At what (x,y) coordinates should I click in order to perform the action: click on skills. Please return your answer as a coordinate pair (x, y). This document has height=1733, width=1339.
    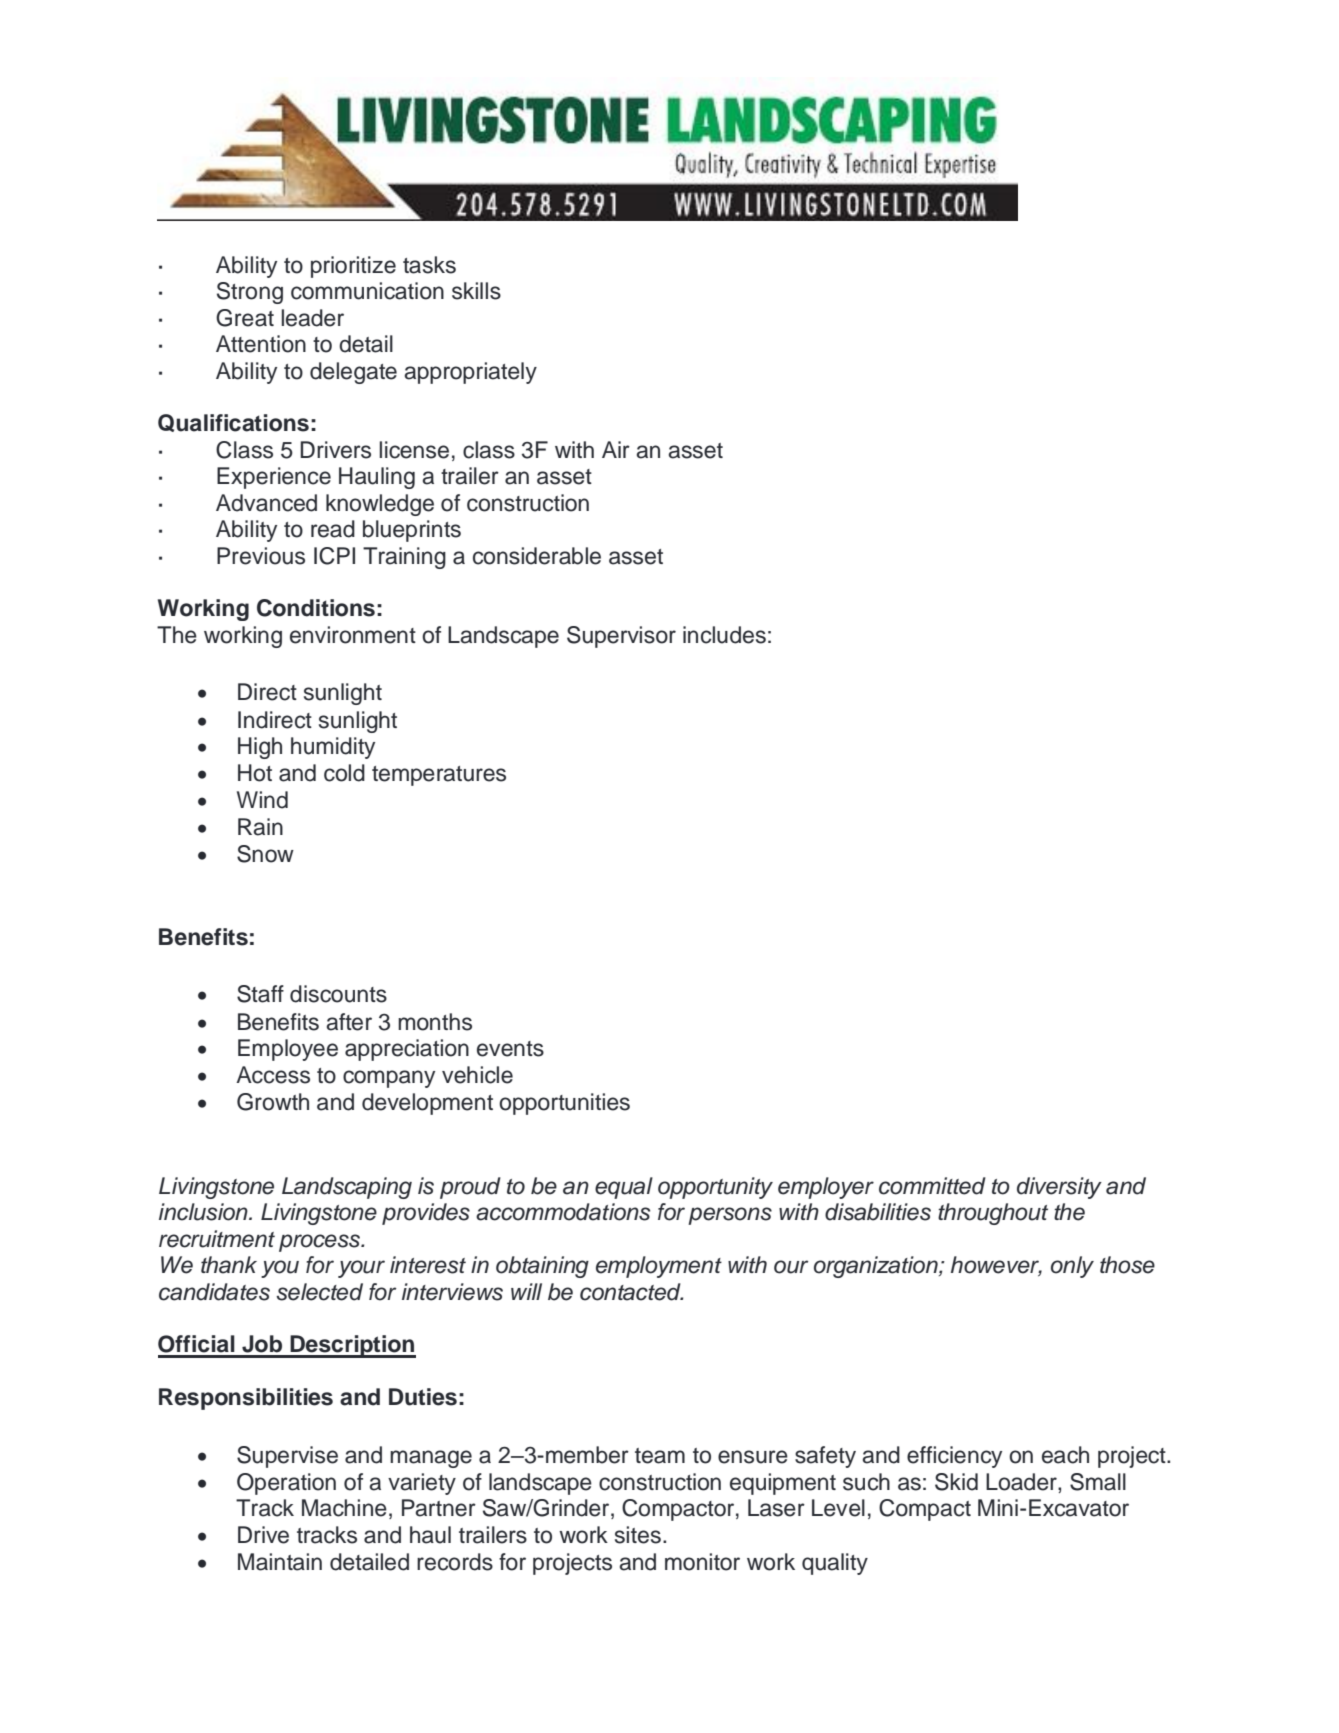
    Looking at the image, I should click on (476, 291).
